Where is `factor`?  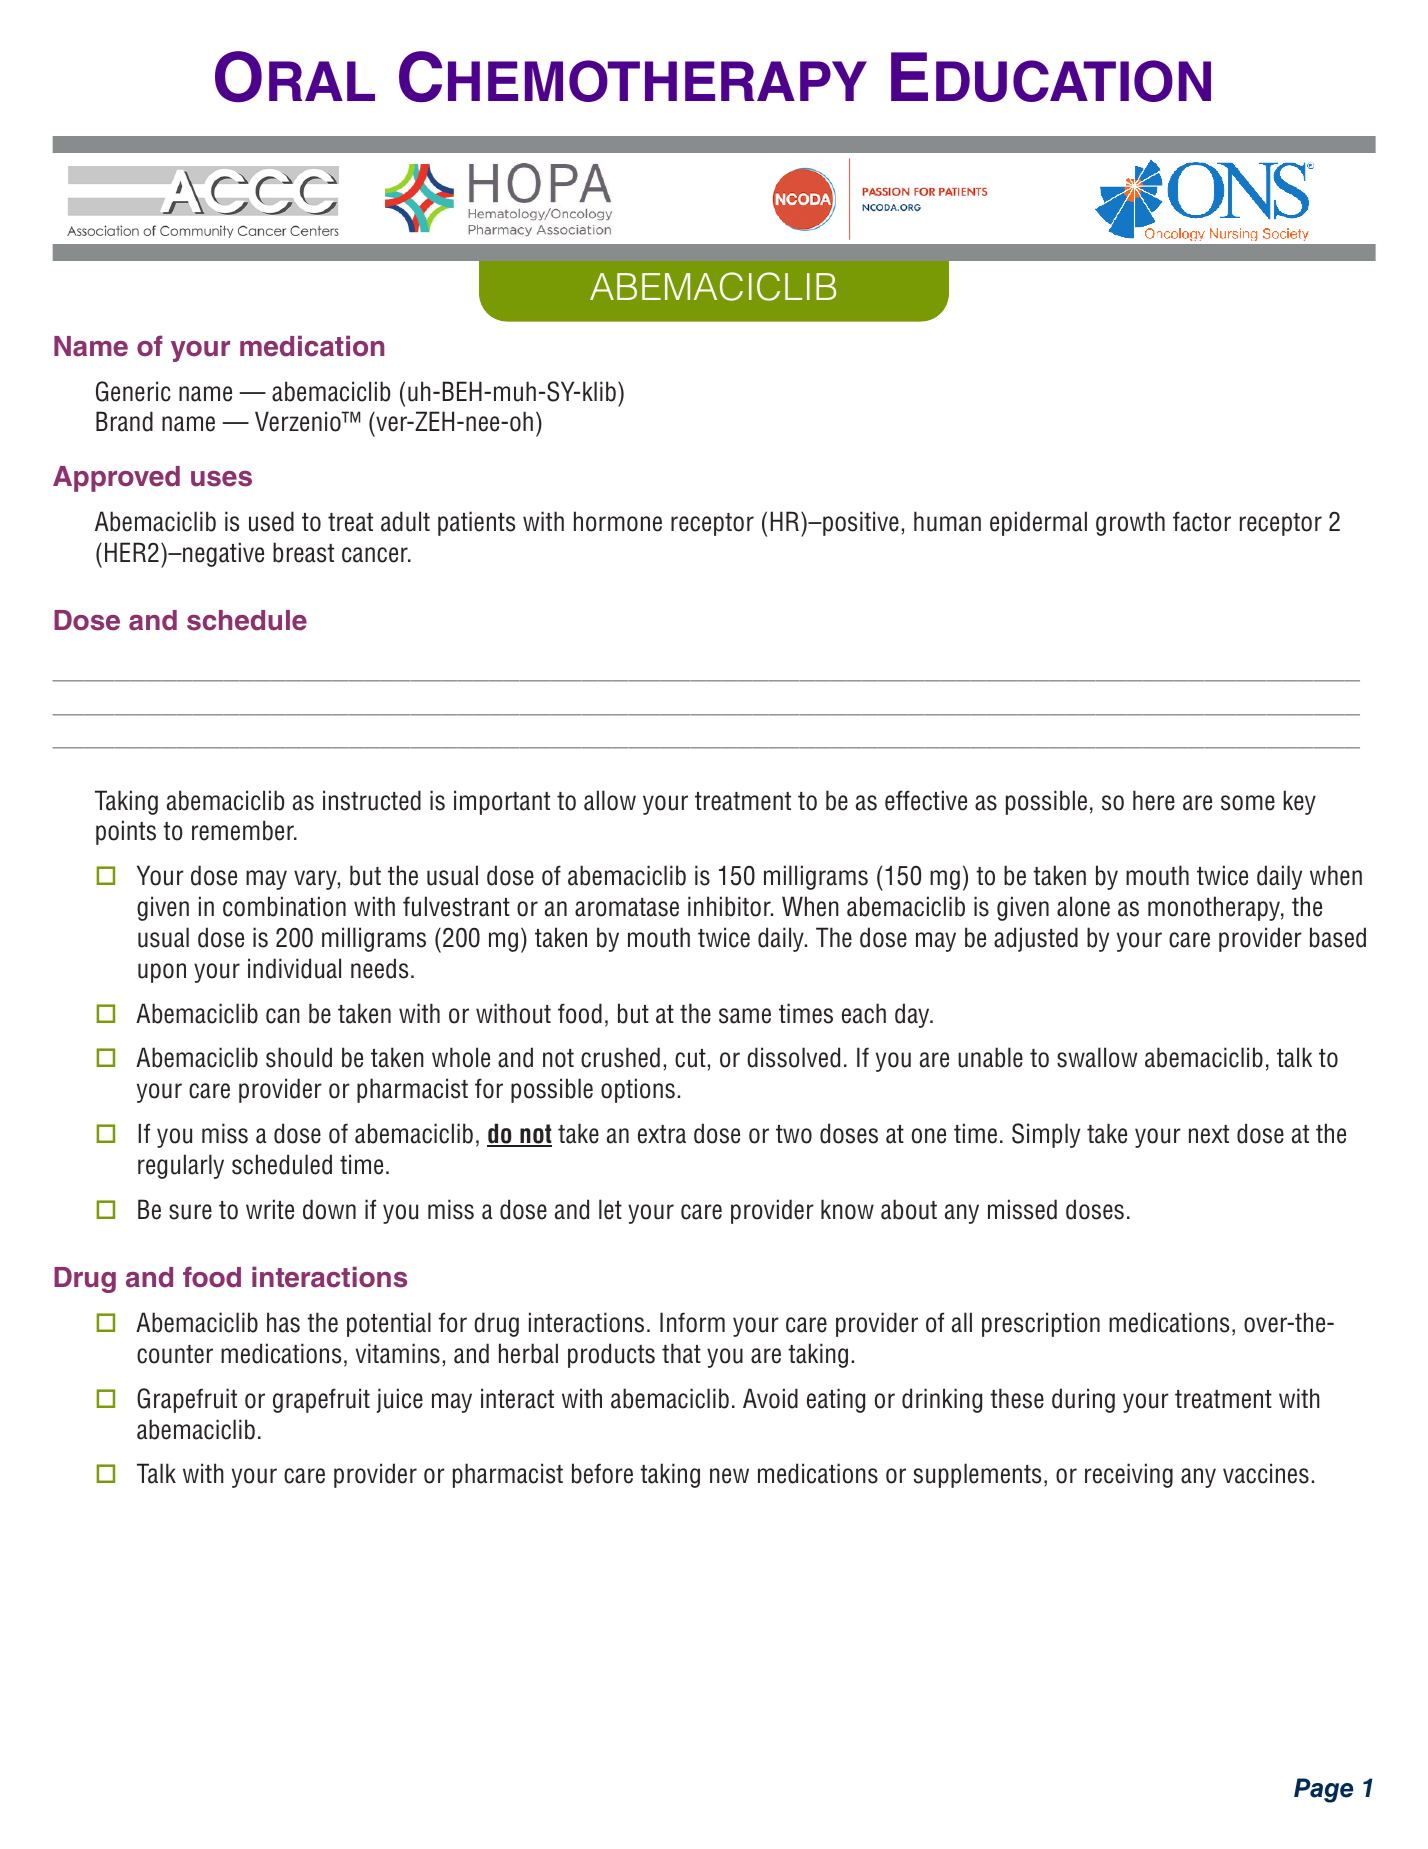
factor is located at coordinates (1202, 521).
